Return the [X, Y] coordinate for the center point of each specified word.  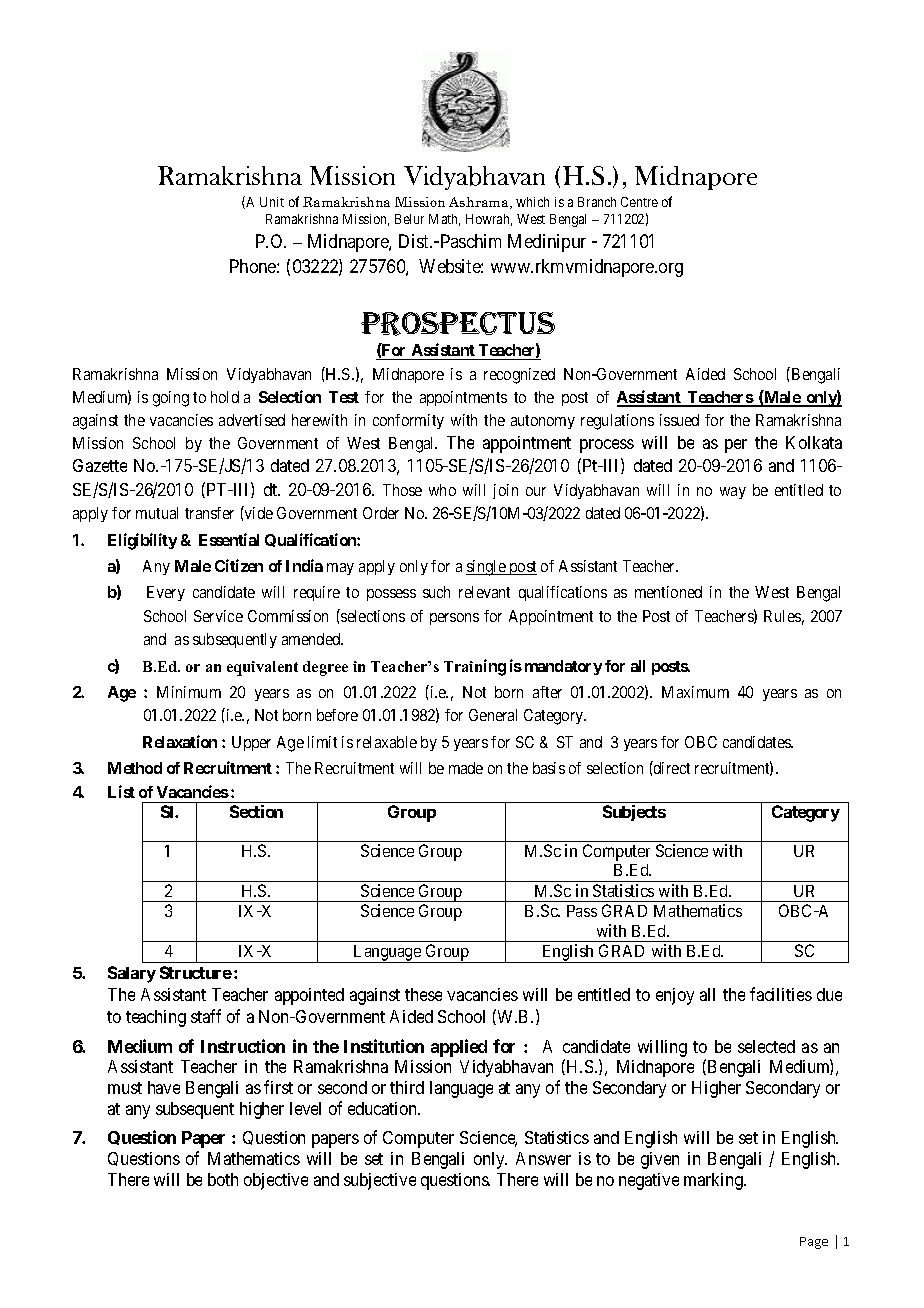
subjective [380, 1181]
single [487, 568]
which [532, 202]
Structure [196, 972]
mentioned [668, 592]
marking [714, 1181]
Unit [272, 202]
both [223, 1179]
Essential [229, 539]
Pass [582, 911]
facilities [781, 994]
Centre [639, 202]
